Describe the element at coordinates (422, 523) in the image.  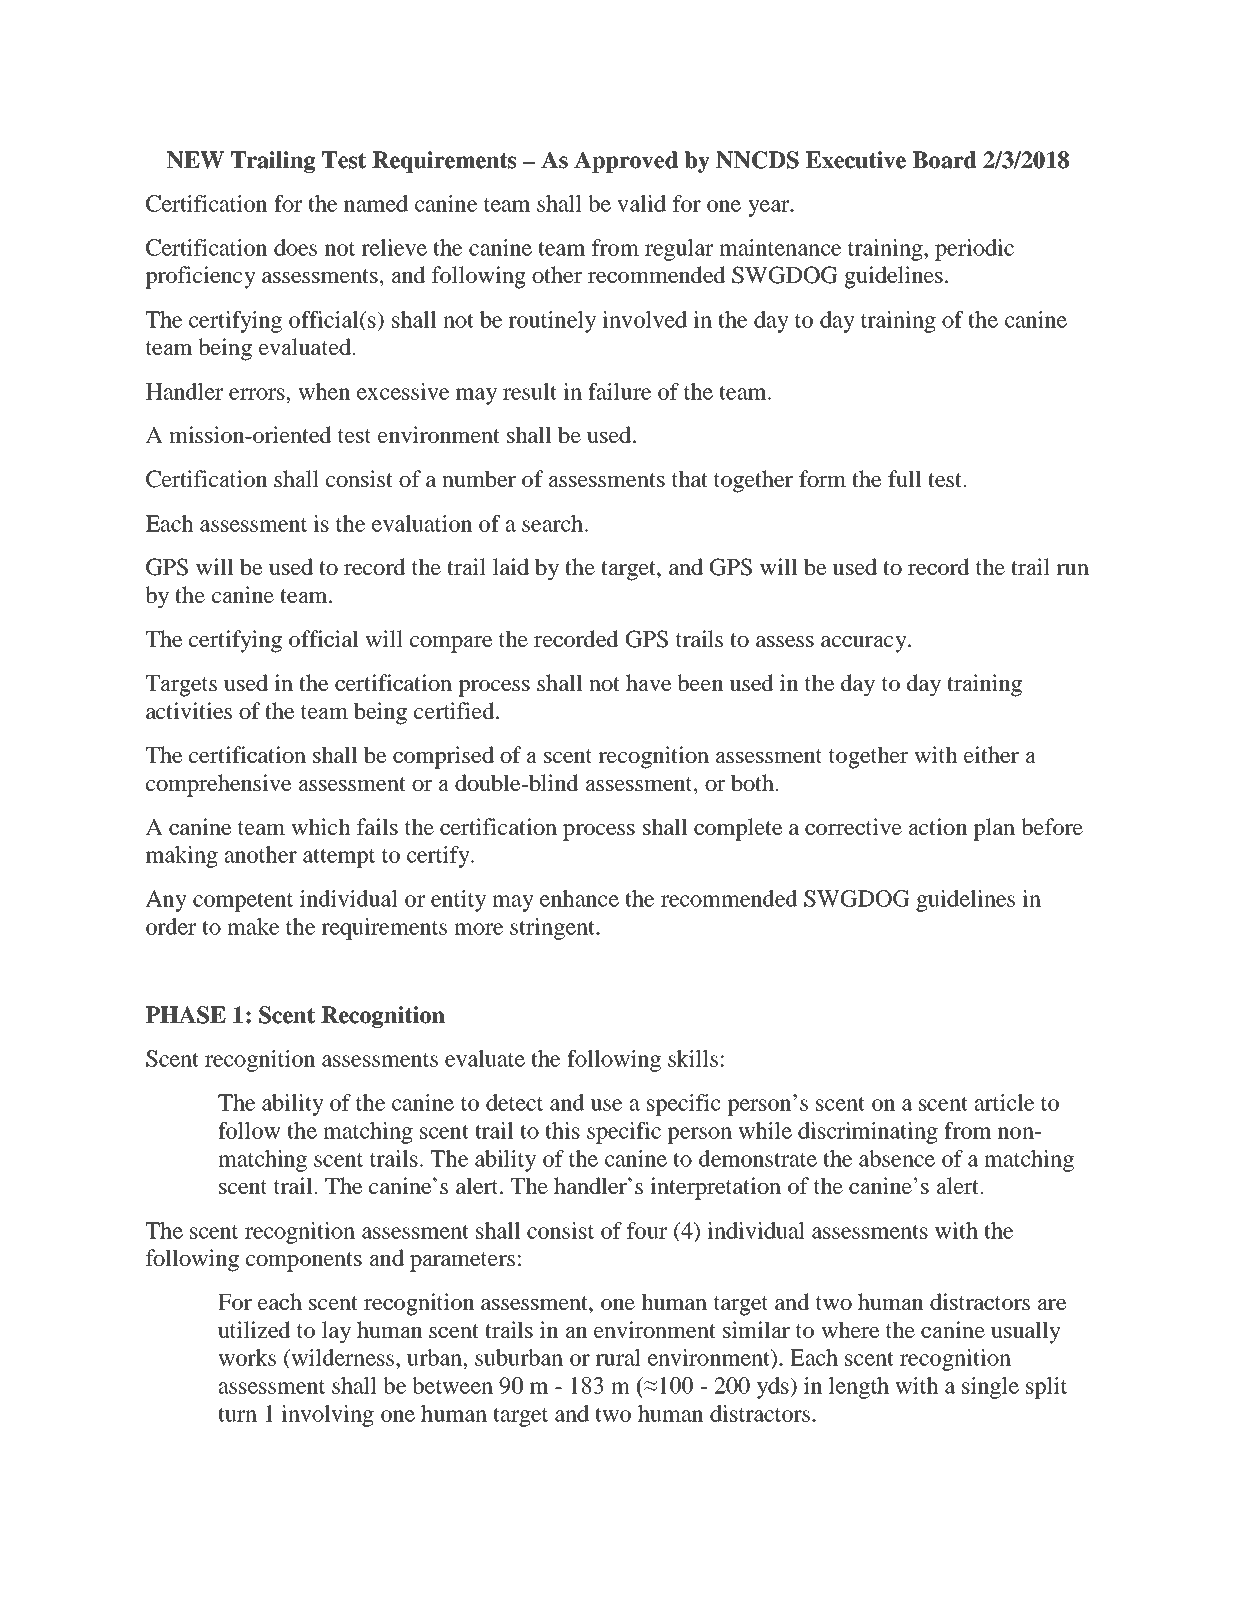
I see `evaluation` at that location.
